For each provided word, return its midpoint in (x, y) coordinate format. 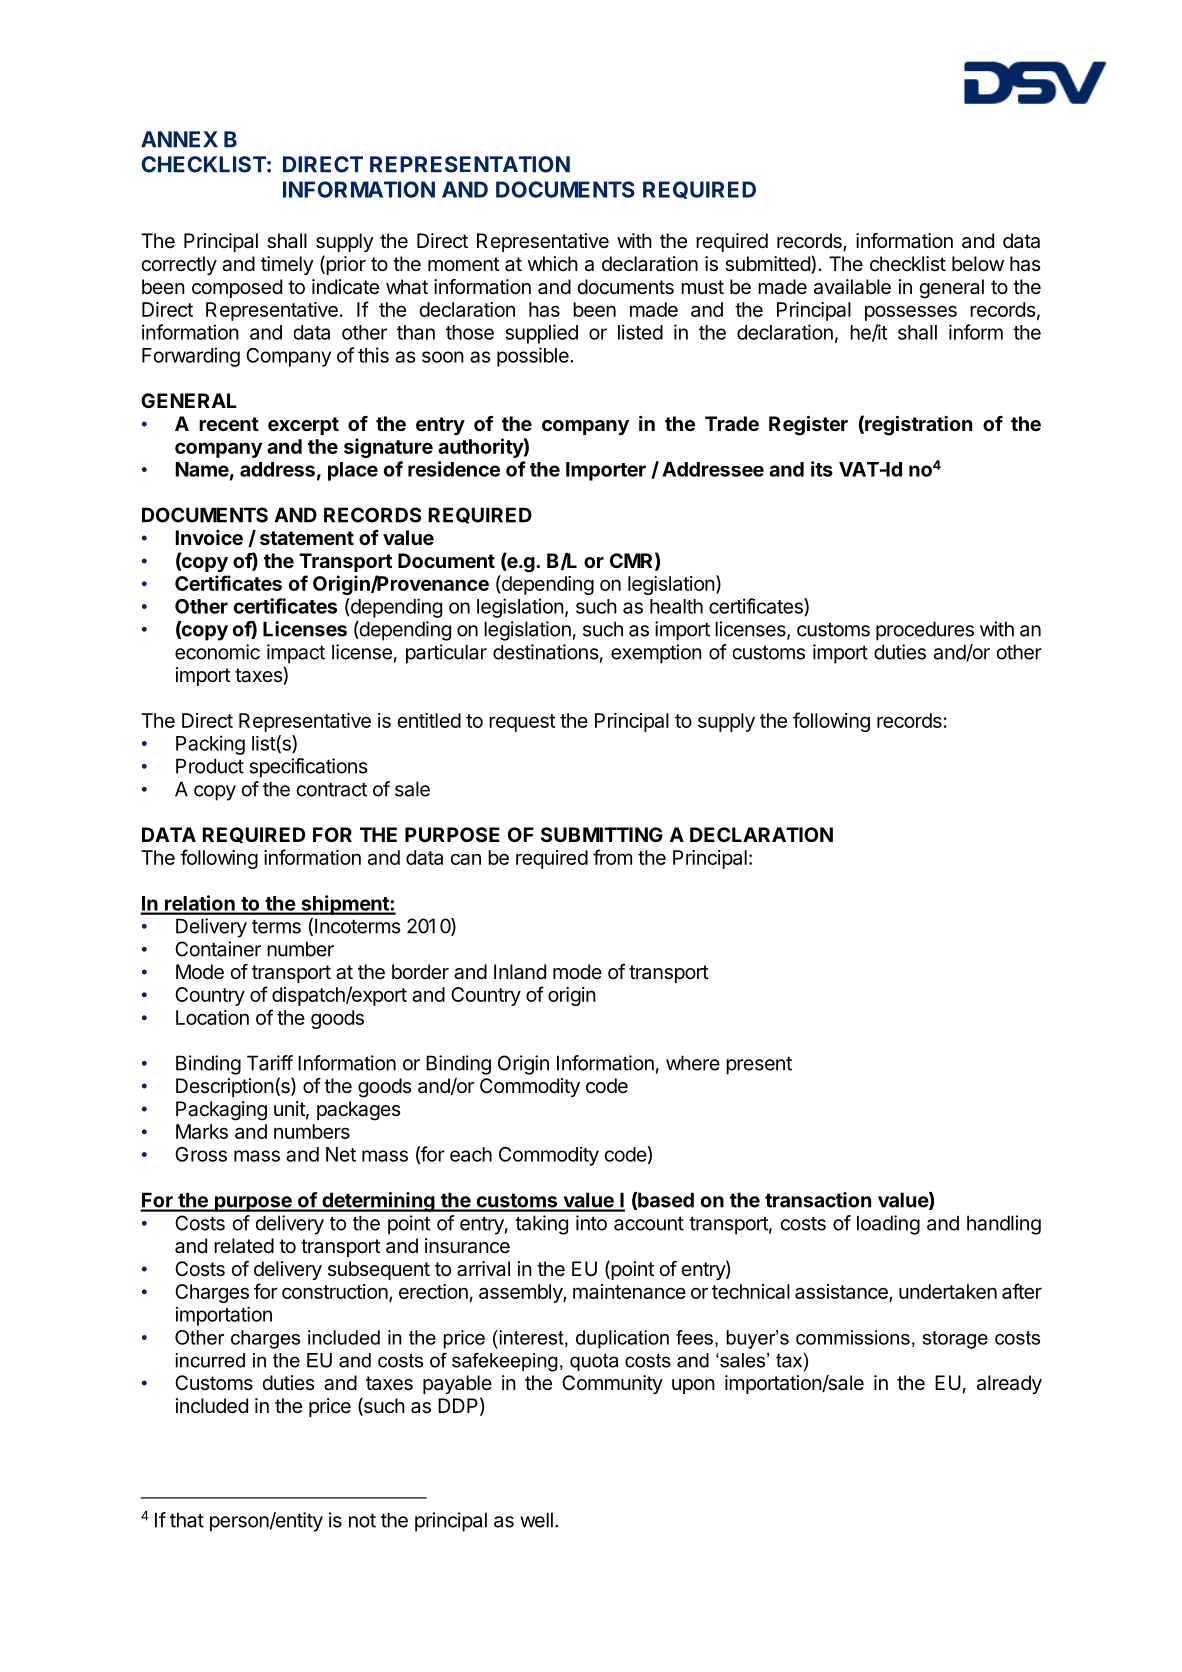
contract (332, 789)
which (553, 263)
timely (287, 265)
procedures (925, 631)
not (362, 1520)
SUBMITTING (602, 834)
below (978, 263)
